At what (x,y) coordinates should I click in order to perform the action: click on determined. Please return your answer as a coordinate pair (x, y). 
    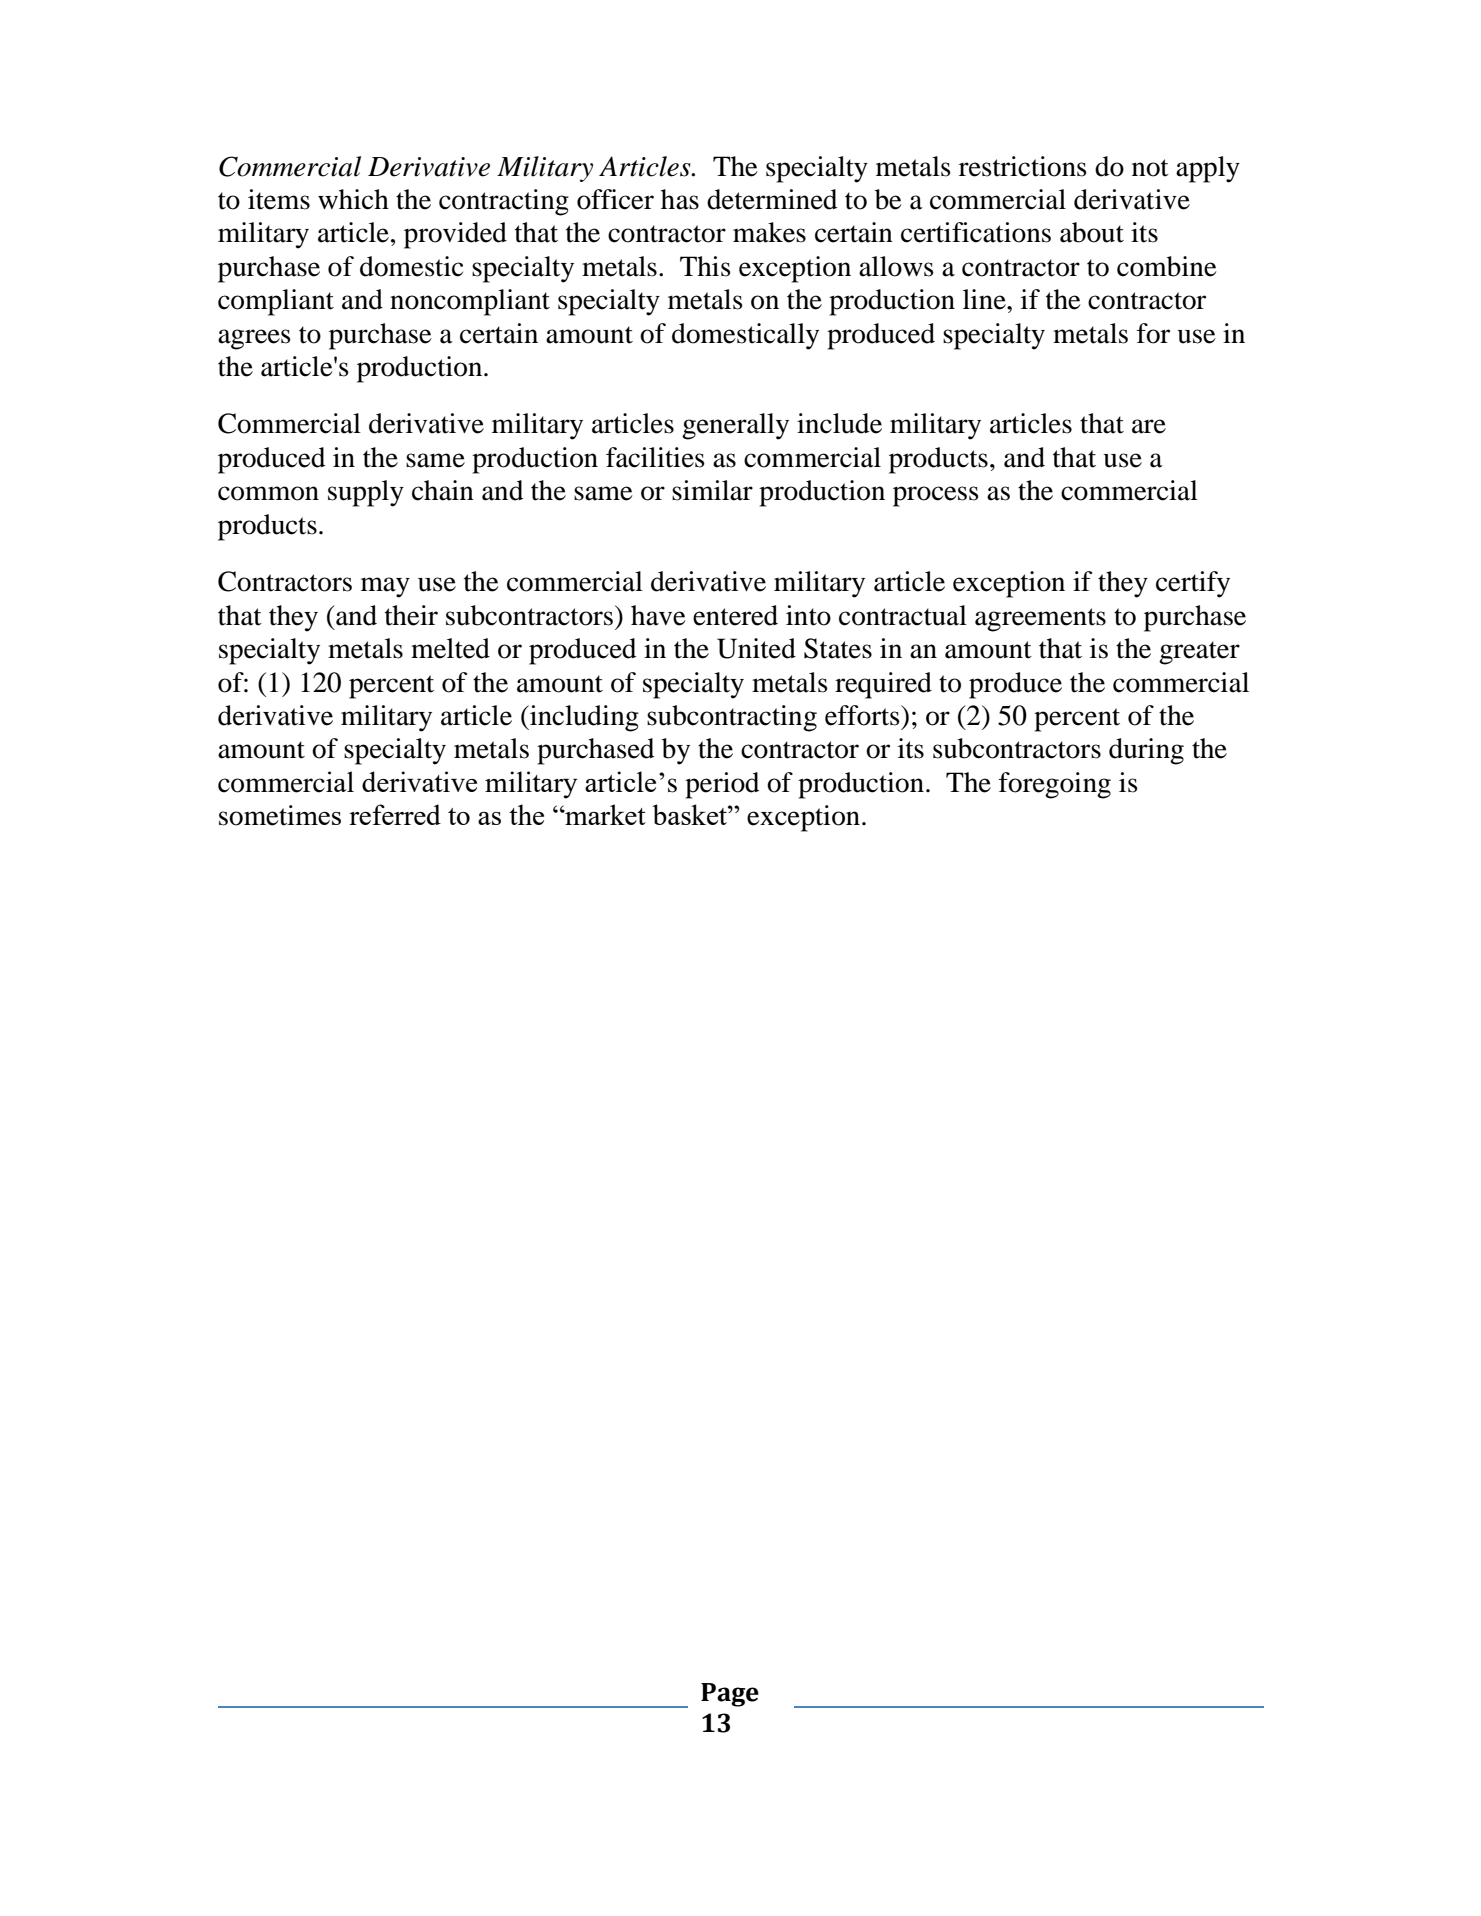
    Looking at the image, I should click on (772, 199).
